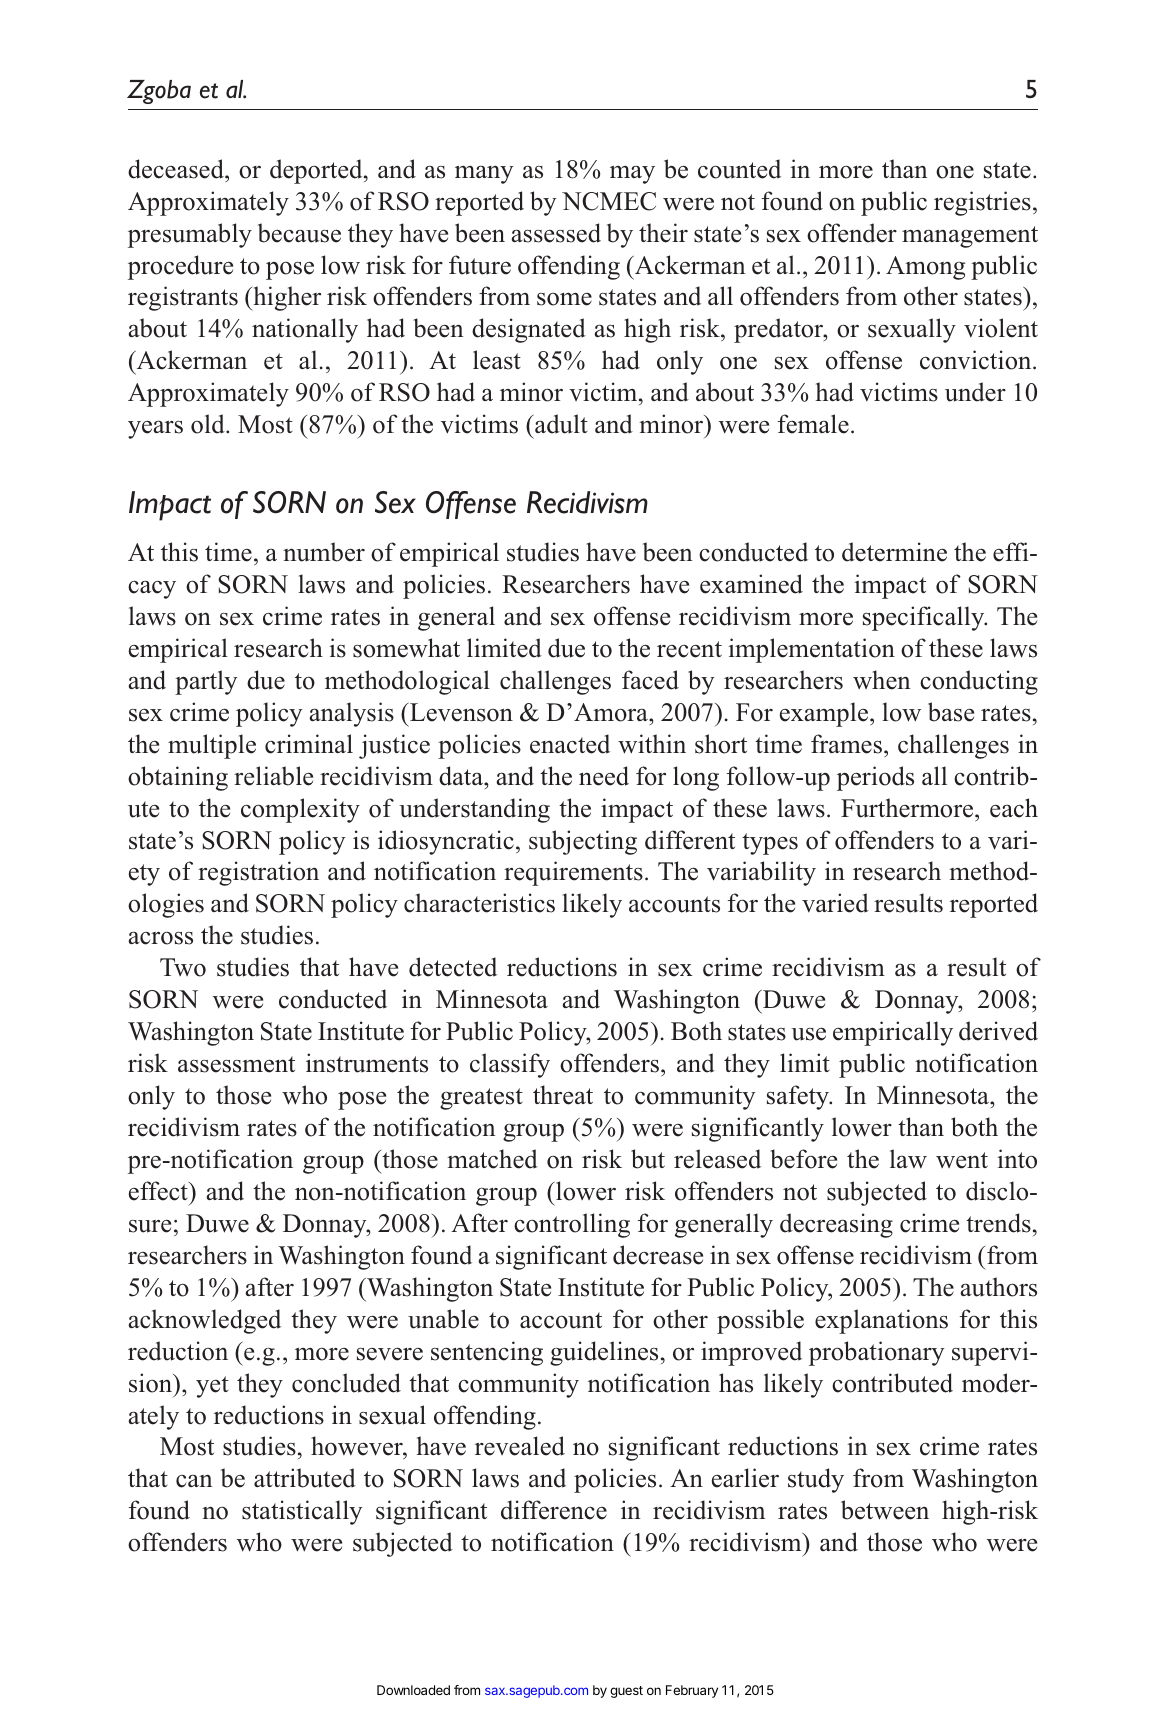 Image resolution: width=1150 pixels, height=1725 pixels. I want to click on because, so click(299, 233).
